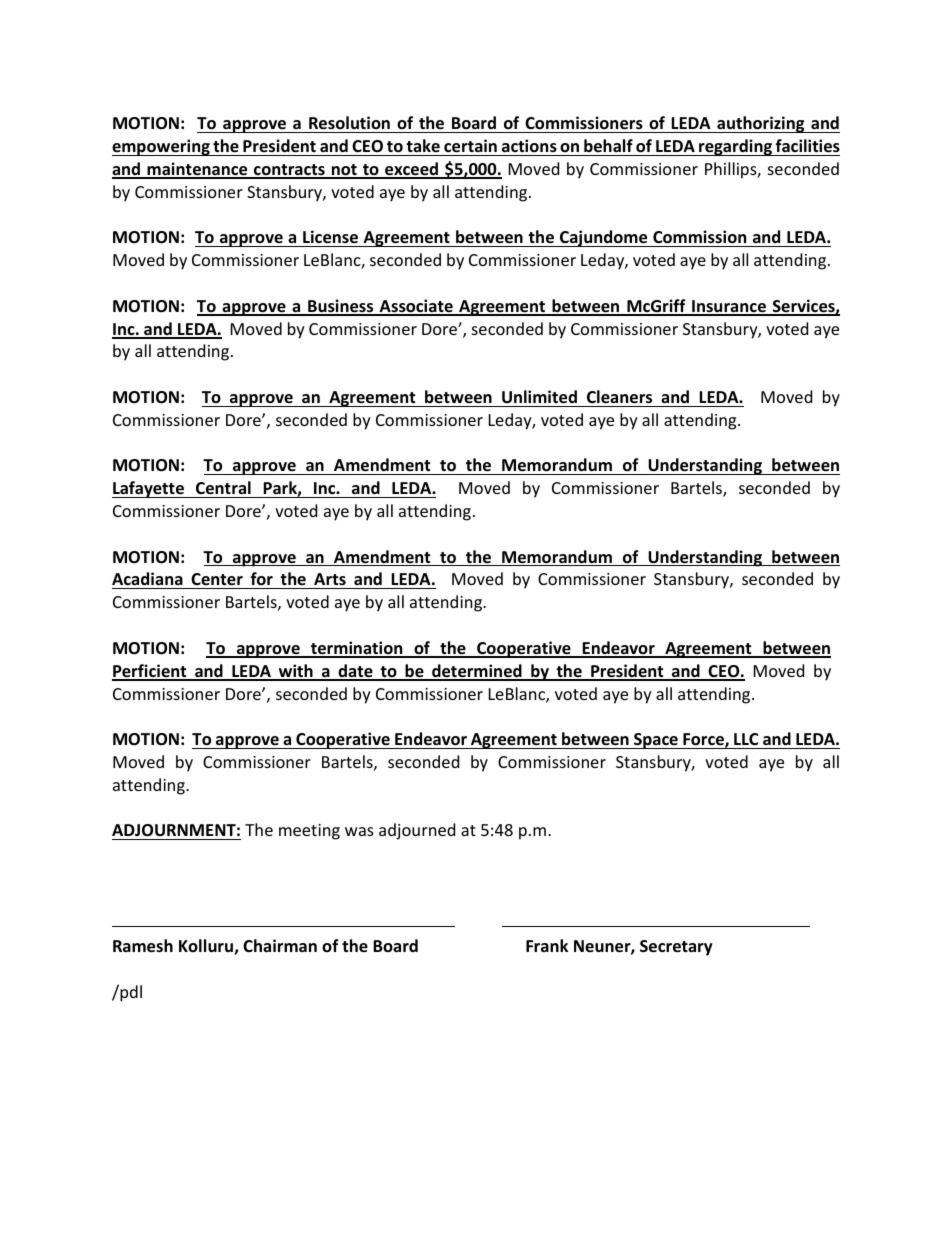 Image resolution: width=952 pixels, height=1233 pixels. I want to click on Ramesh, so click(143, 946).
